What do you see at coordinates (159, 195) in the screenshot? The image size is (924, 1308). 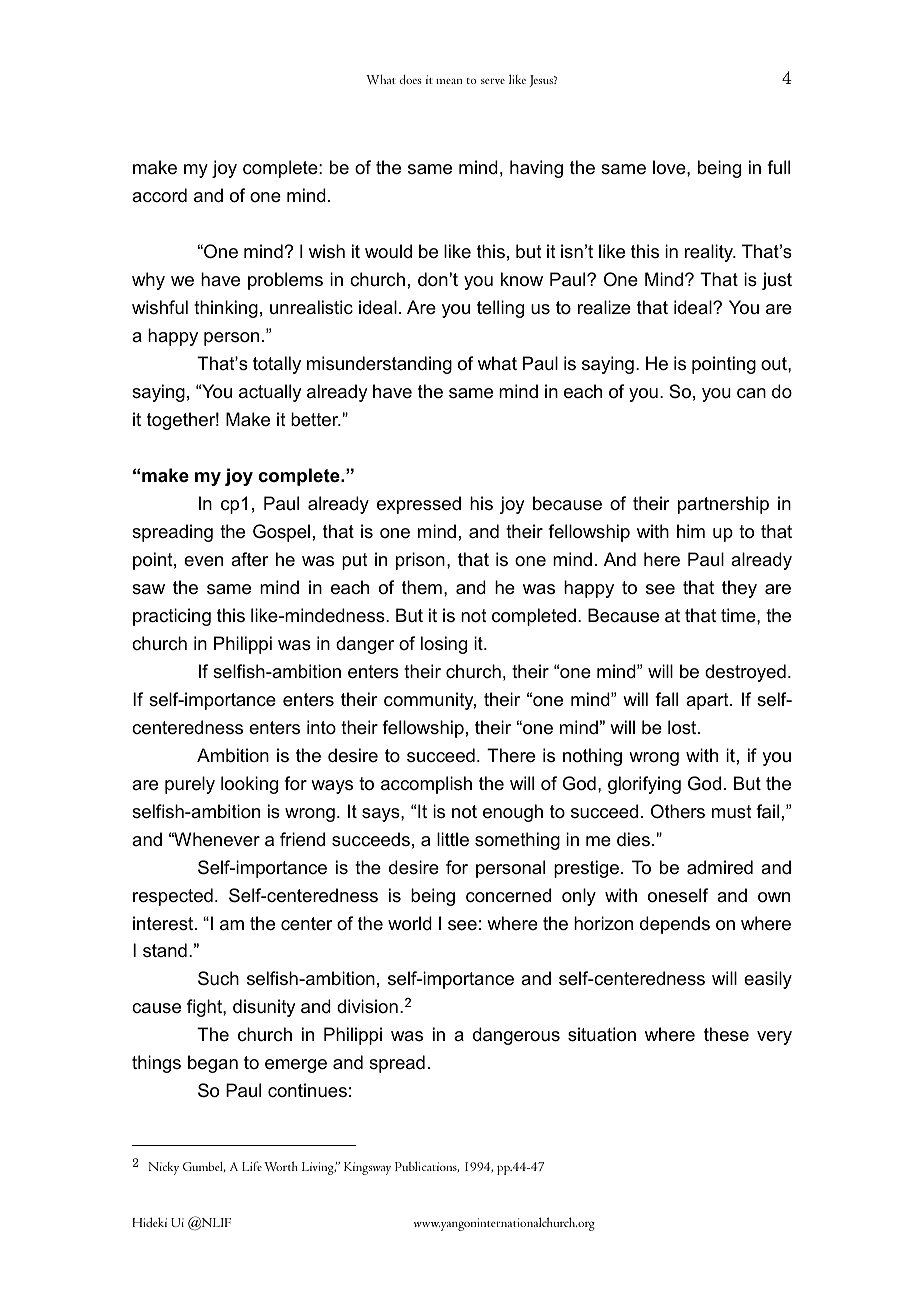 I see `accord` at bounding box center [159, 195].
